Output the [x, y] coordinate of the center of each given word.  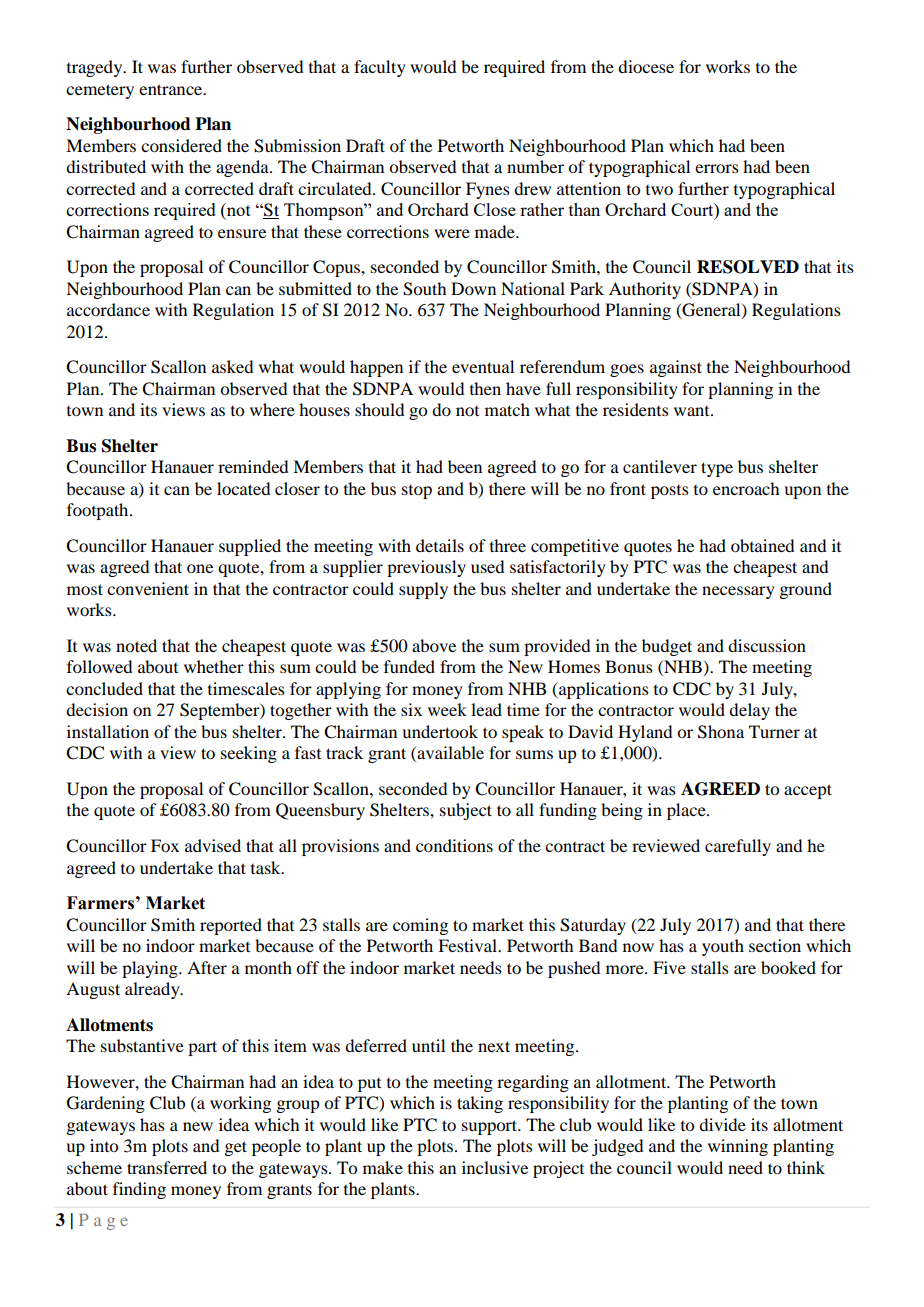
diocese [646, 66]
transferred [167, 1167]
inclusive [495, 1167]
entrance [172, 89]
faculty [380, 68]
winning [738, 1147]
